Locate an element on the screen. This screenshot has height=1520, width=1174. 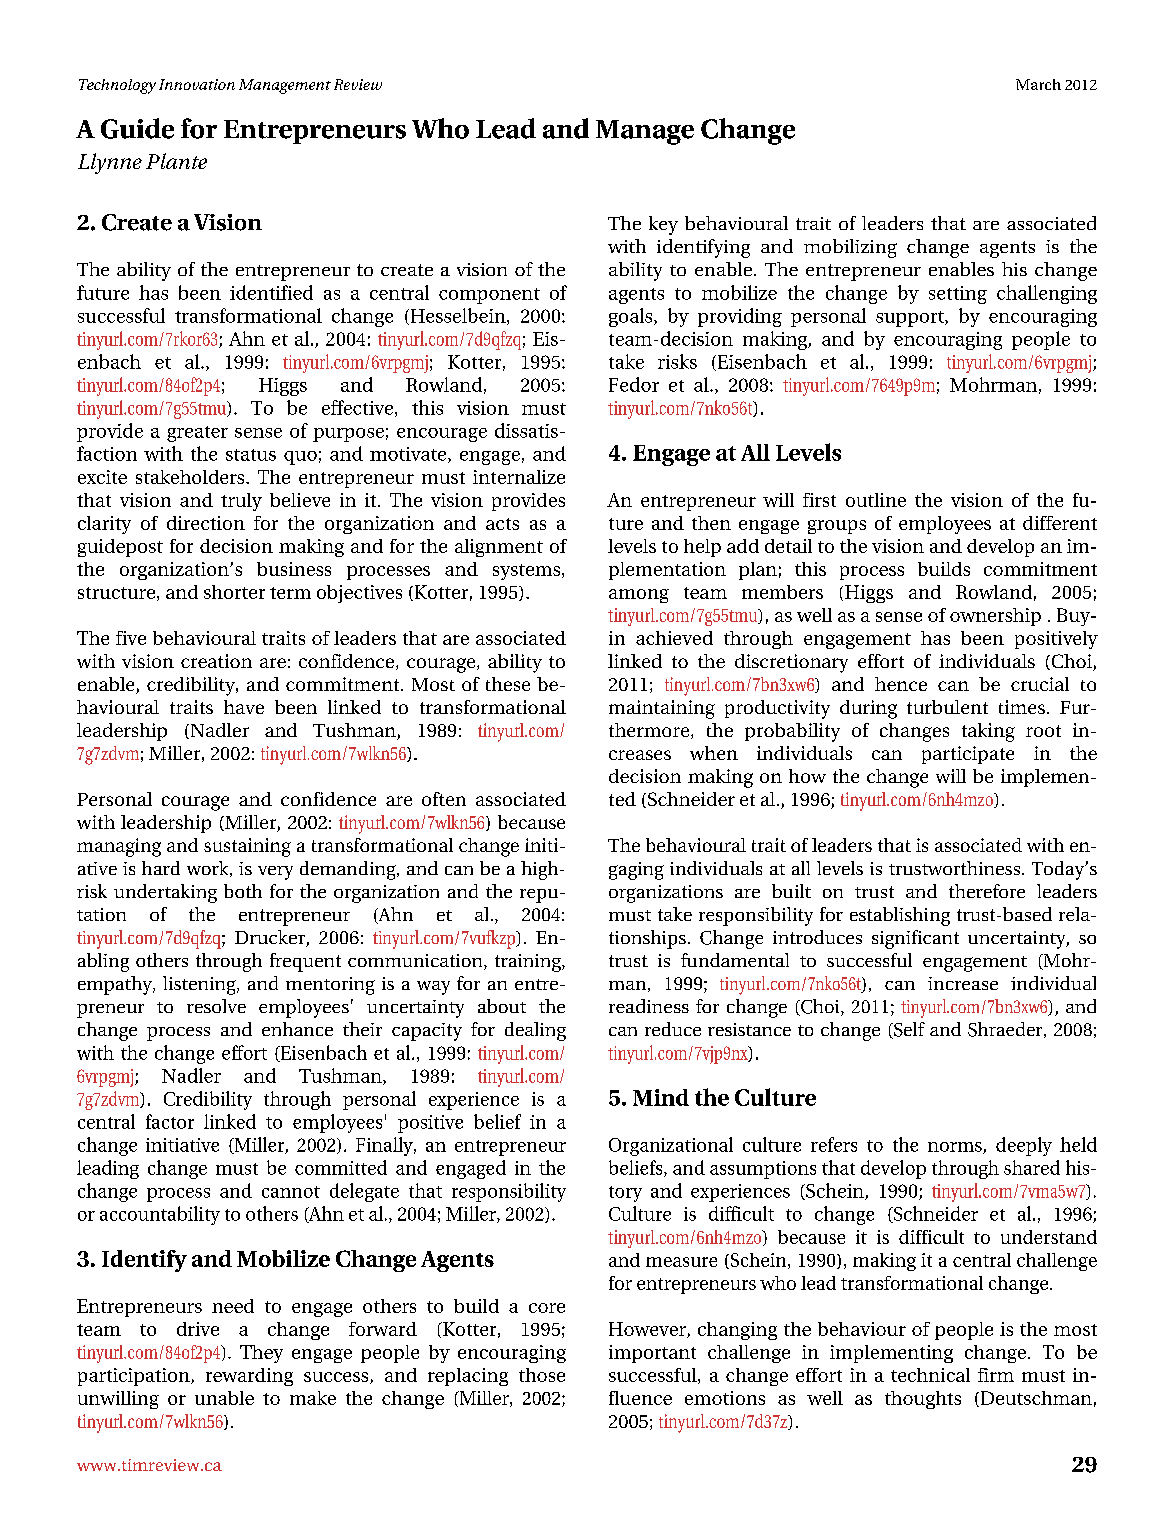
maintaining is located at coordinates (662, 709).
